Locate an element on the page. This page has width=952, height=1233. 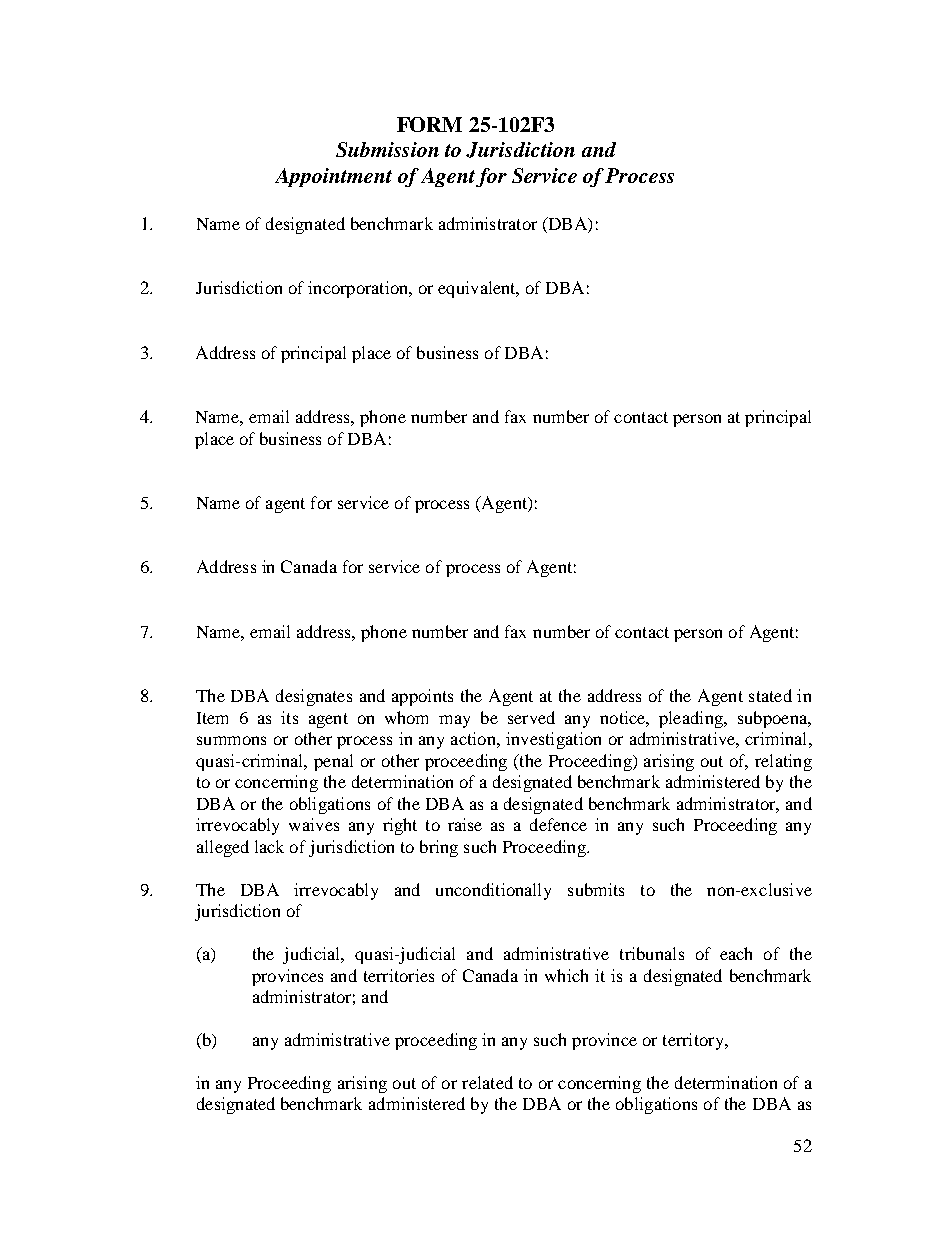
territory is located at coordinates (694, 1041).
